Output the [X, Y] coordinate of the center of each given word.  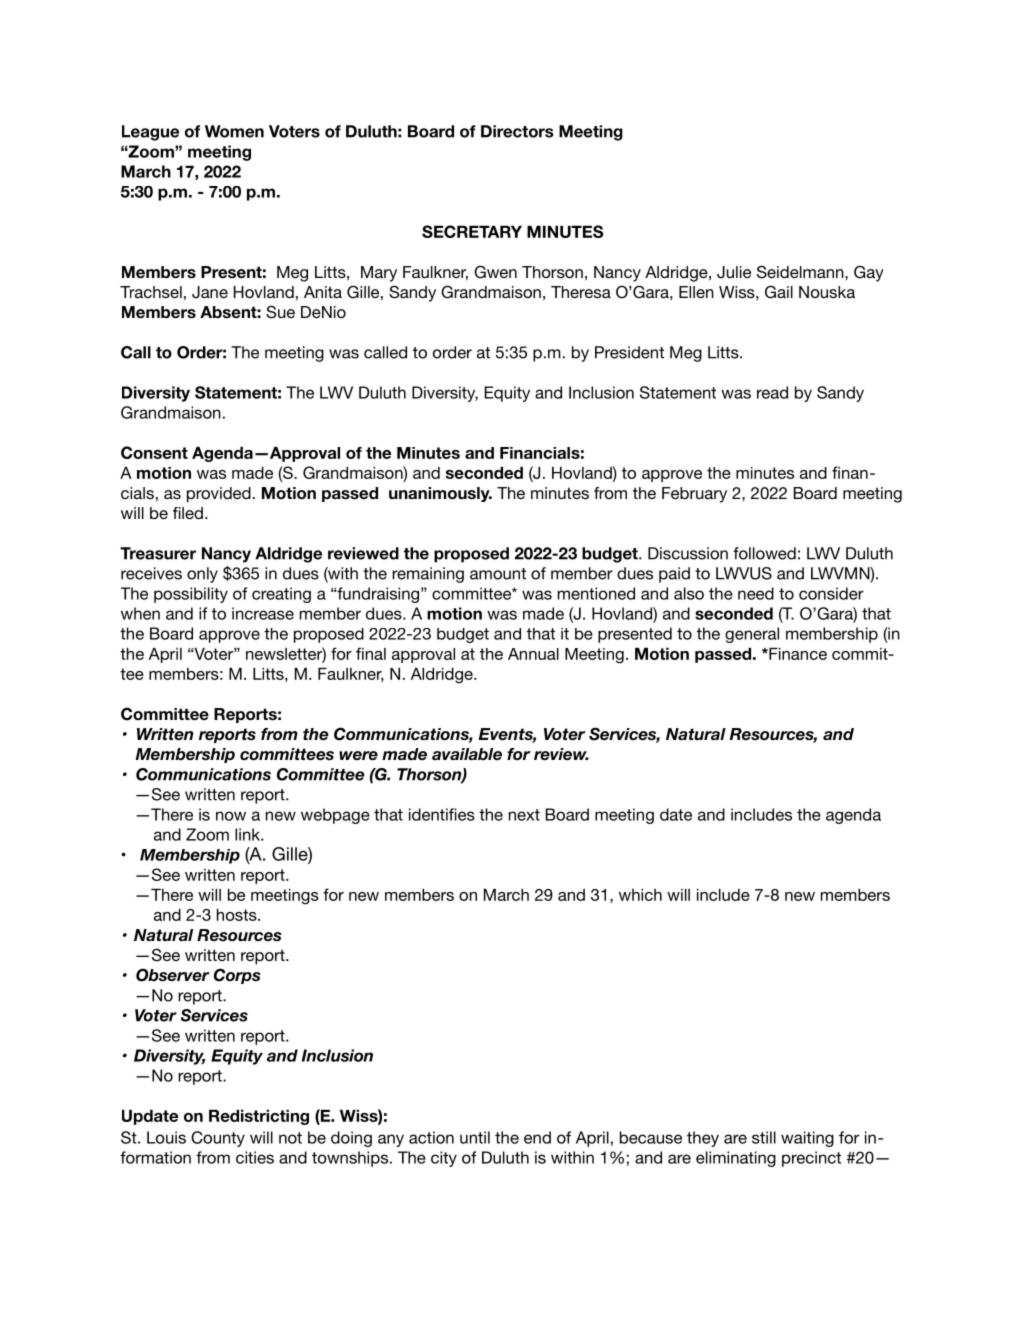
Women [234, 131]
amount [498, 574]
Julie [734, 272]
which [640, 894]
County [218, 1139]
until [475, 1137]
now [231, 816]
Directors [517, 131]
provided [219, 495]
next [524, 815]
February [694, 495]
